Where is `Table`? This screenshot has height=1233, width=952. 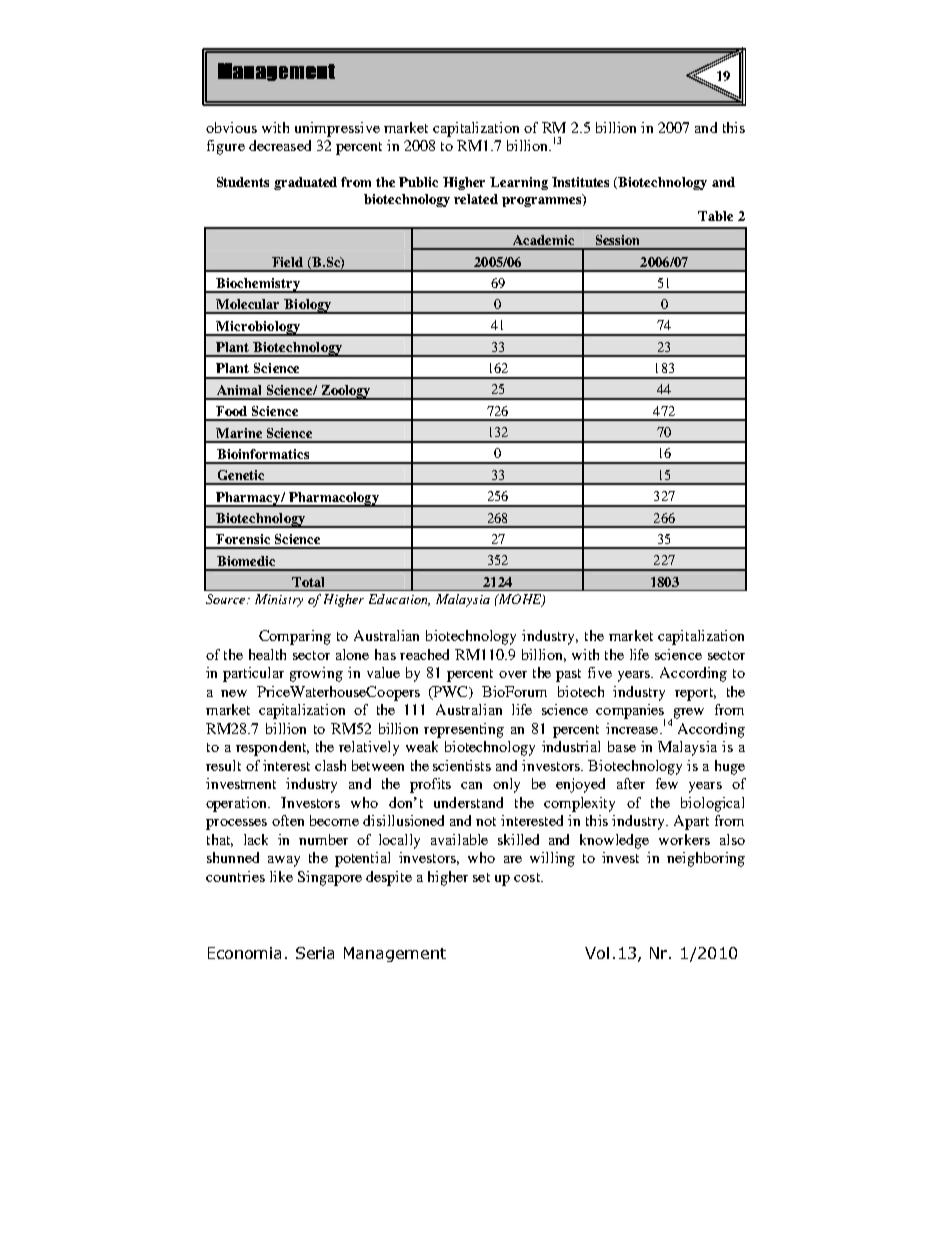 Table is located at coordinates (715, 216).
